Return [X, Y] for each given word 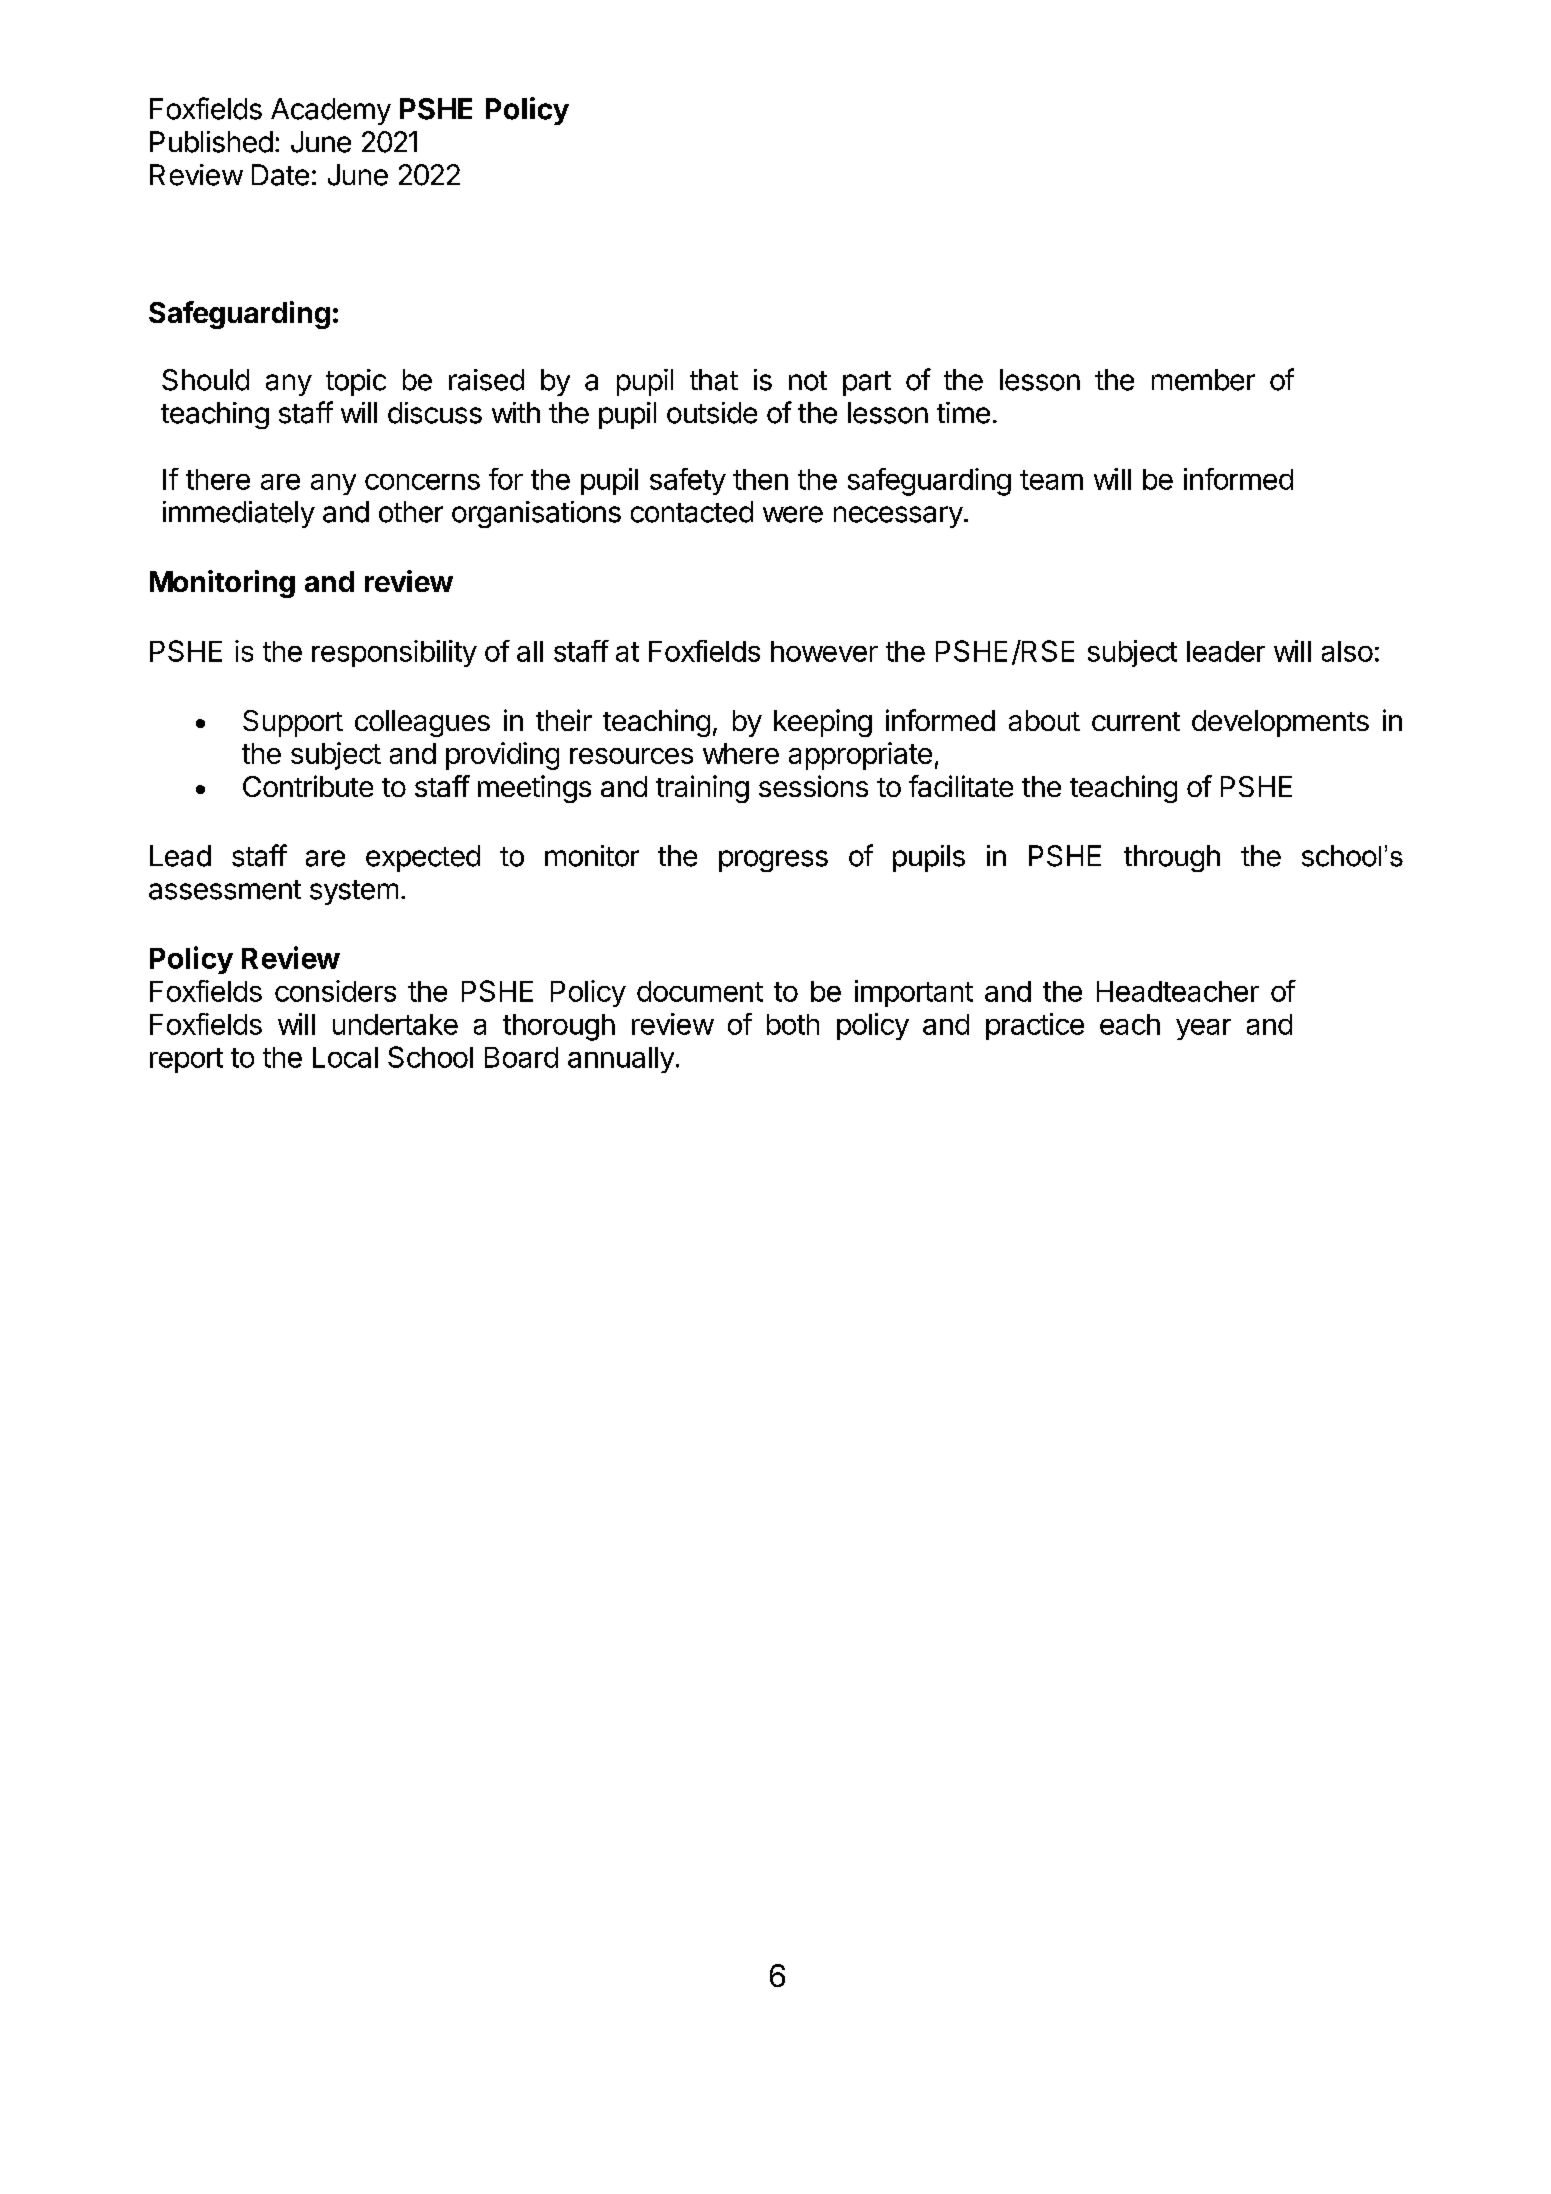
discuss [435, 413]
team [1051, 480]
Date [280, 175]
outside [712, 413]
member [1203, 380]
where [741, 753]
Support [293, 723]
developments [1280, 723]
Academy [331, 111]
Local [345, 1057]
